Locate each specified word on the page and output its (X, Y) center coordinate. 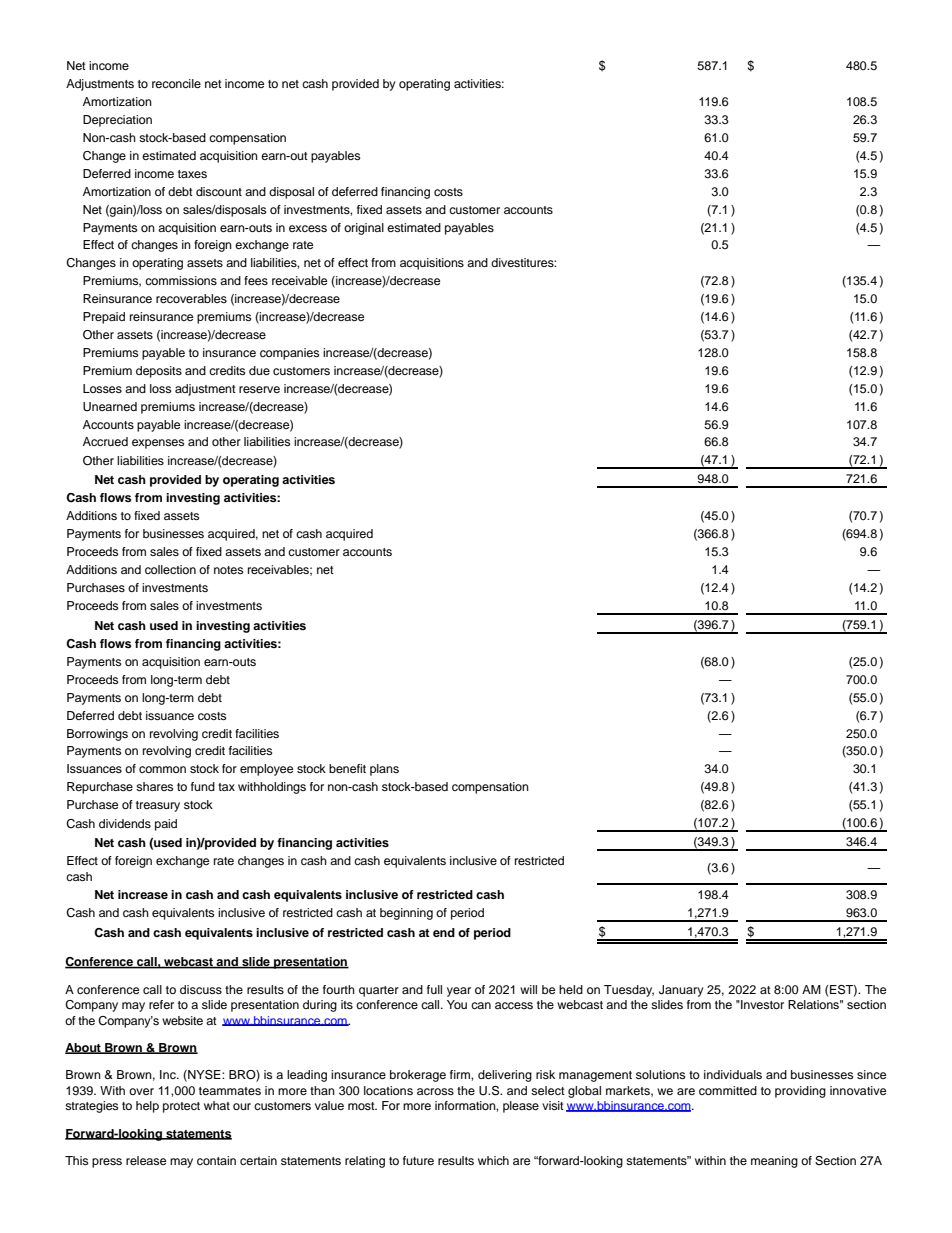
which (493, 1160)
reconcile (176, 83)
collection (170, 569)
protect (181, 1107)
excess (308, 228)
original (364, 229)
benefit (347, 768)
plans (384, 770)
